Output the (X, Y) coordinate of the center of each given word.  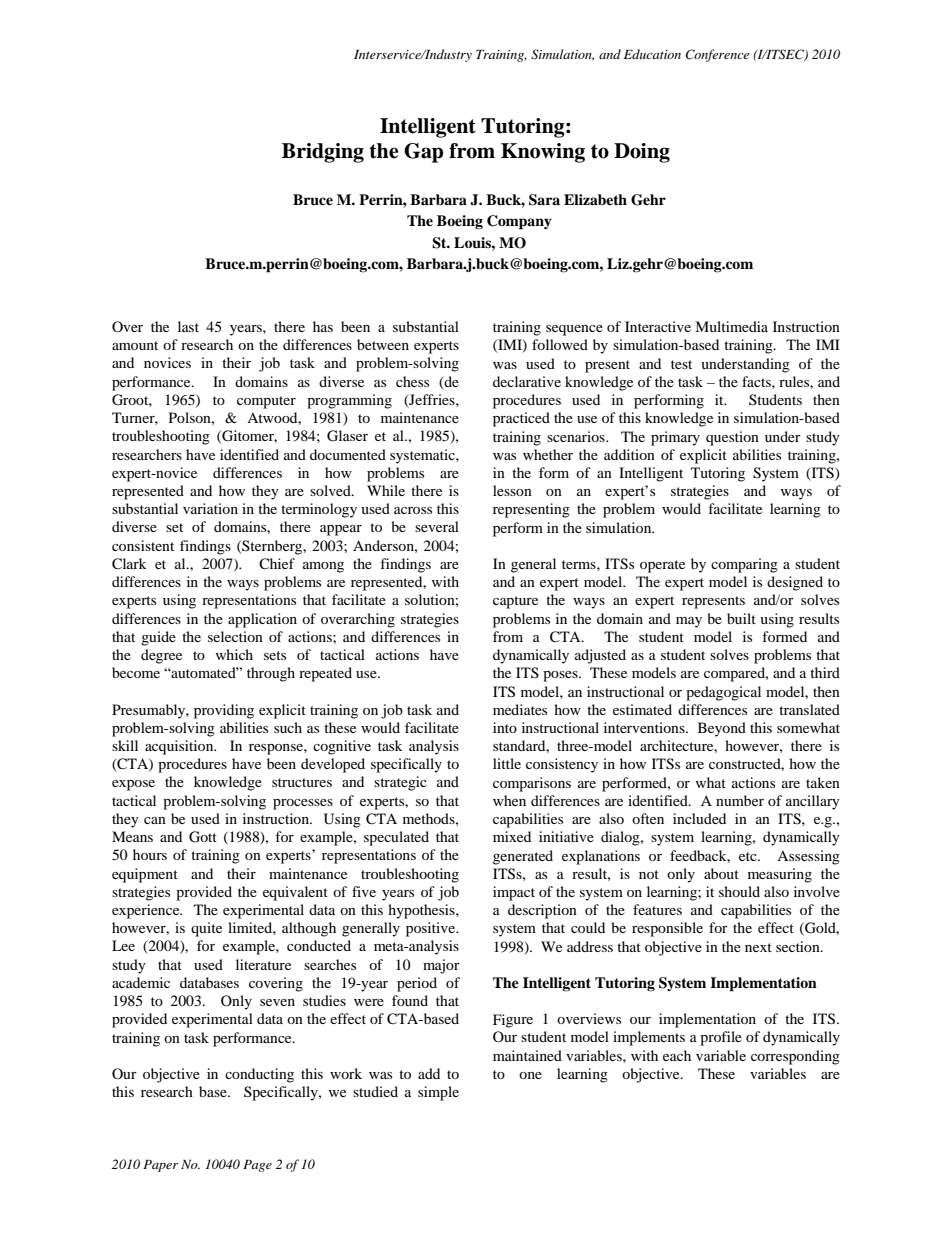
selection (235, 636)
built (741, 618)
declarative (527, 381)
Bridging (323, 153)
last (188, 326)
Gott (203, 837)
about (721, 873)
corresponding (795, 1057)
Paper (160, 1166)
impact (514, 893)
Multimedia (731, 326)
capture (515, 602)
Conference (717, 55)
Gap (423, 153)
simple (438, 1093)
